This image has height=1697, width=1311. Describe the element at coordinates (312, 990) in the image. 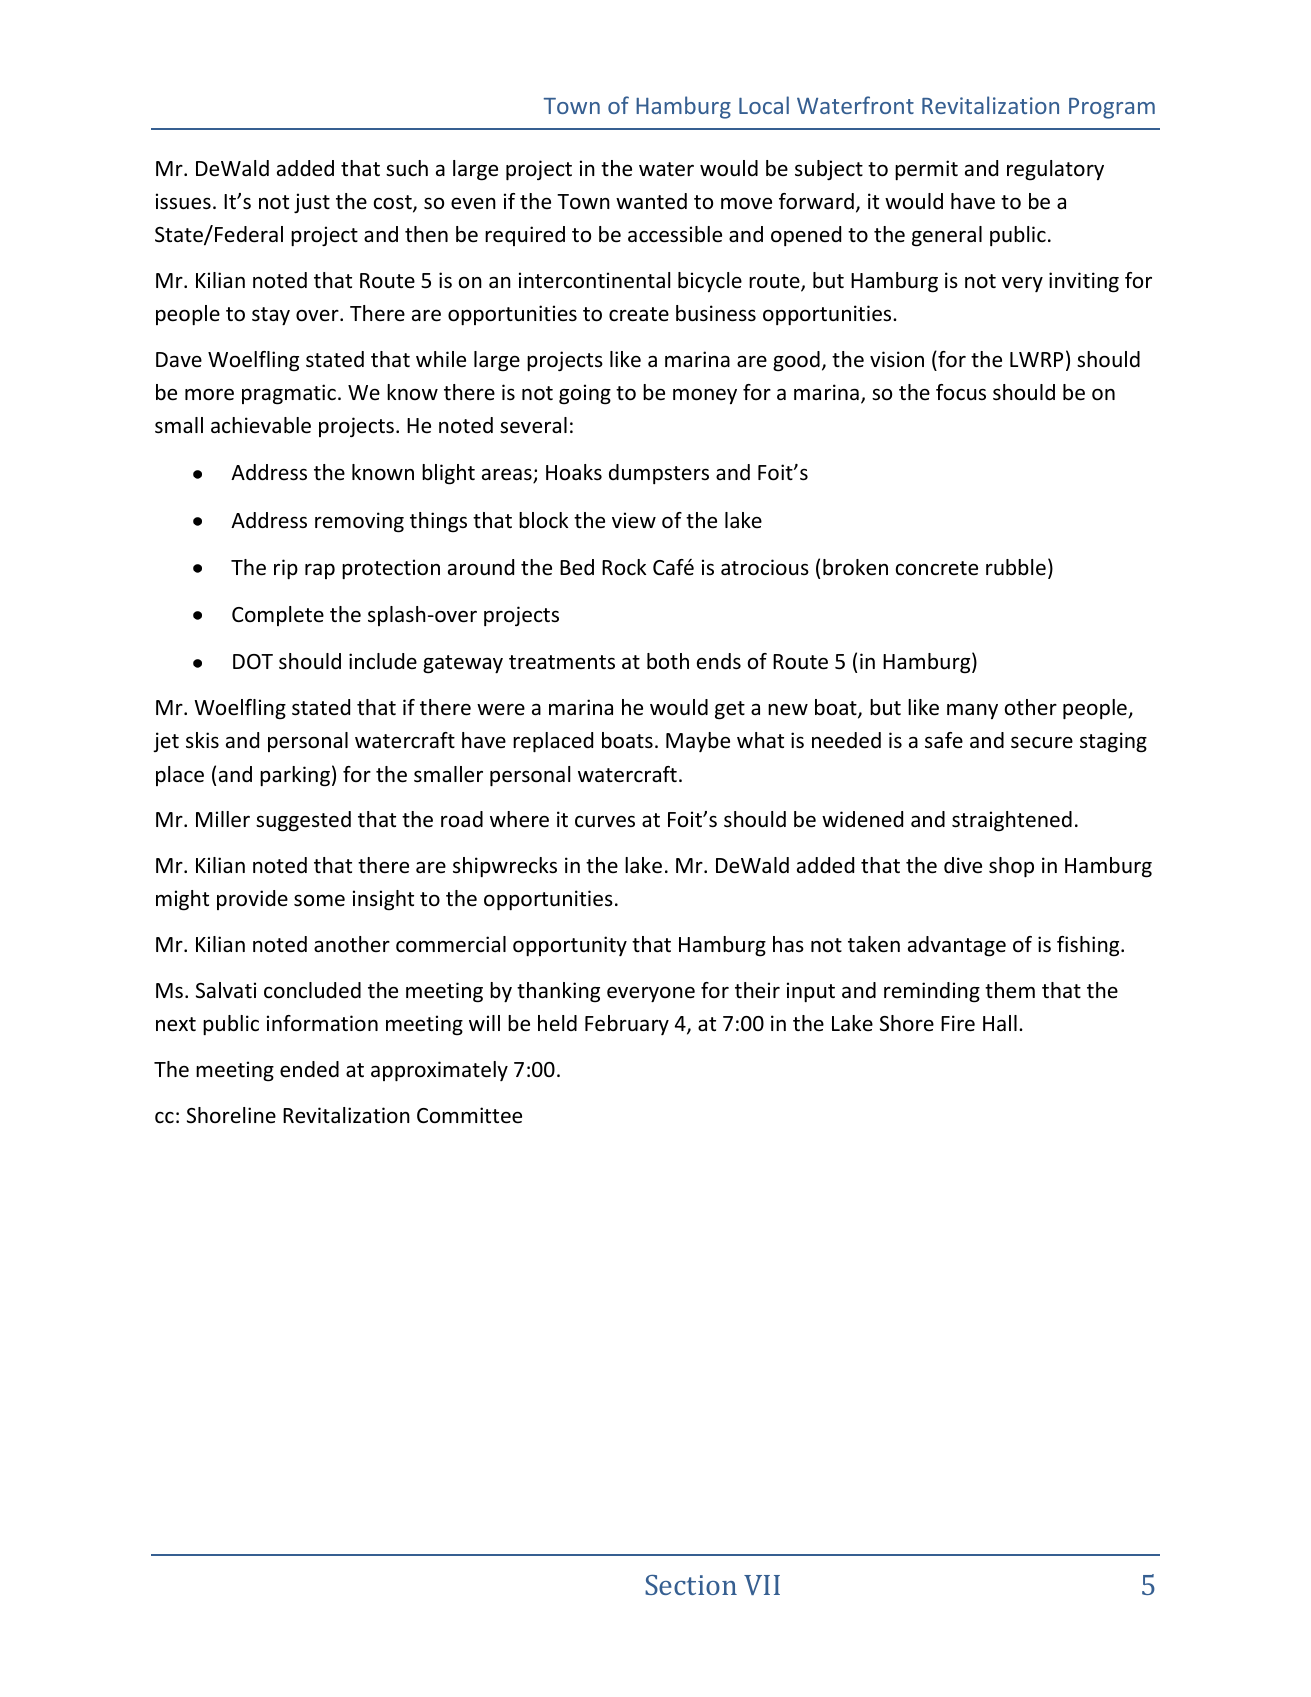

I see `concluded` at that location.
